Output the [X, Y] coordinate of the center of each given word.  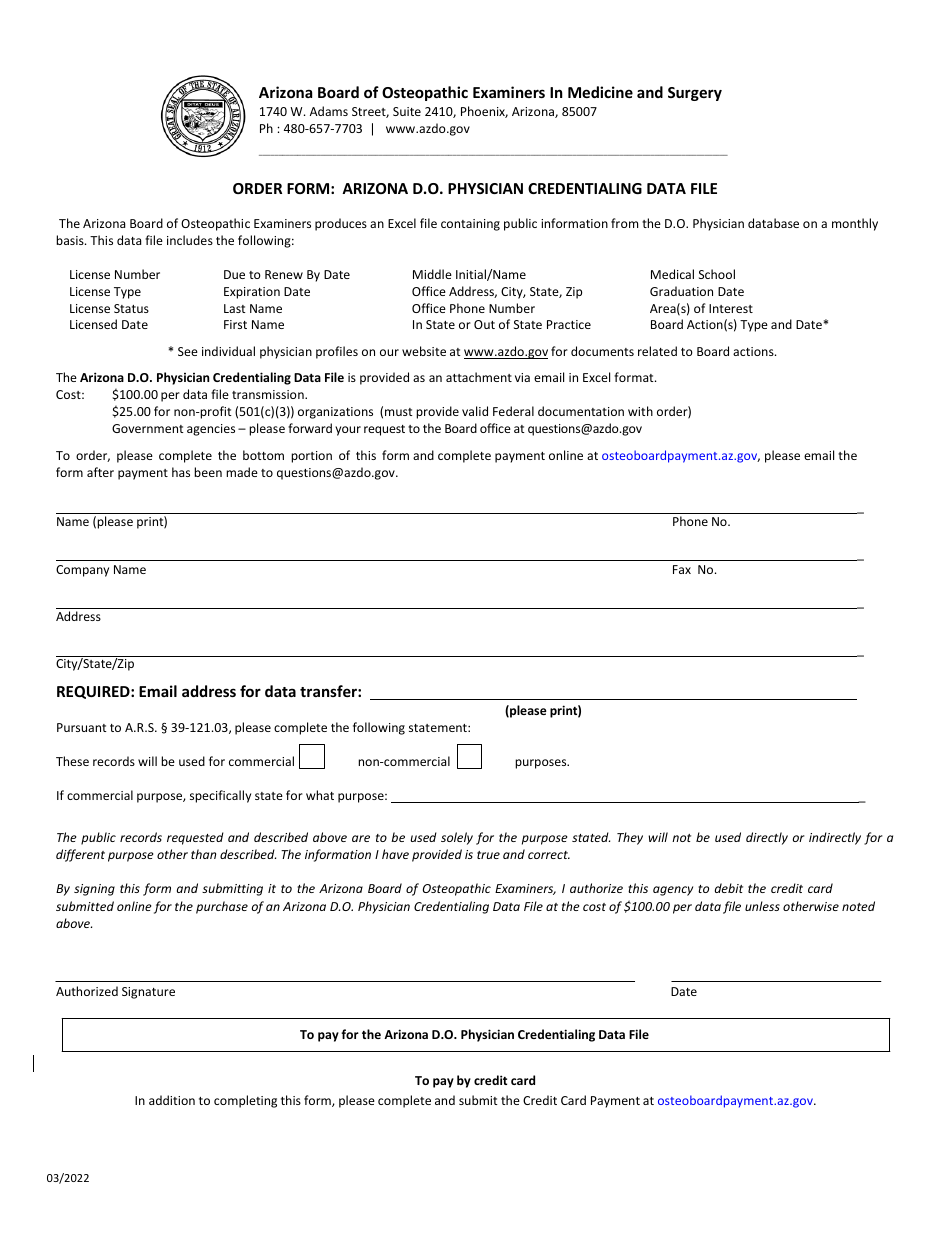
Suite [407, 111]
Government [148, 428]
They [630, 838]
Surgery [695, 94]
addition [172, 1100]
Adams [329, 111]
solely [457, 838]
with [640, 411]
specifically [220, 796]
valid [475, 411]
